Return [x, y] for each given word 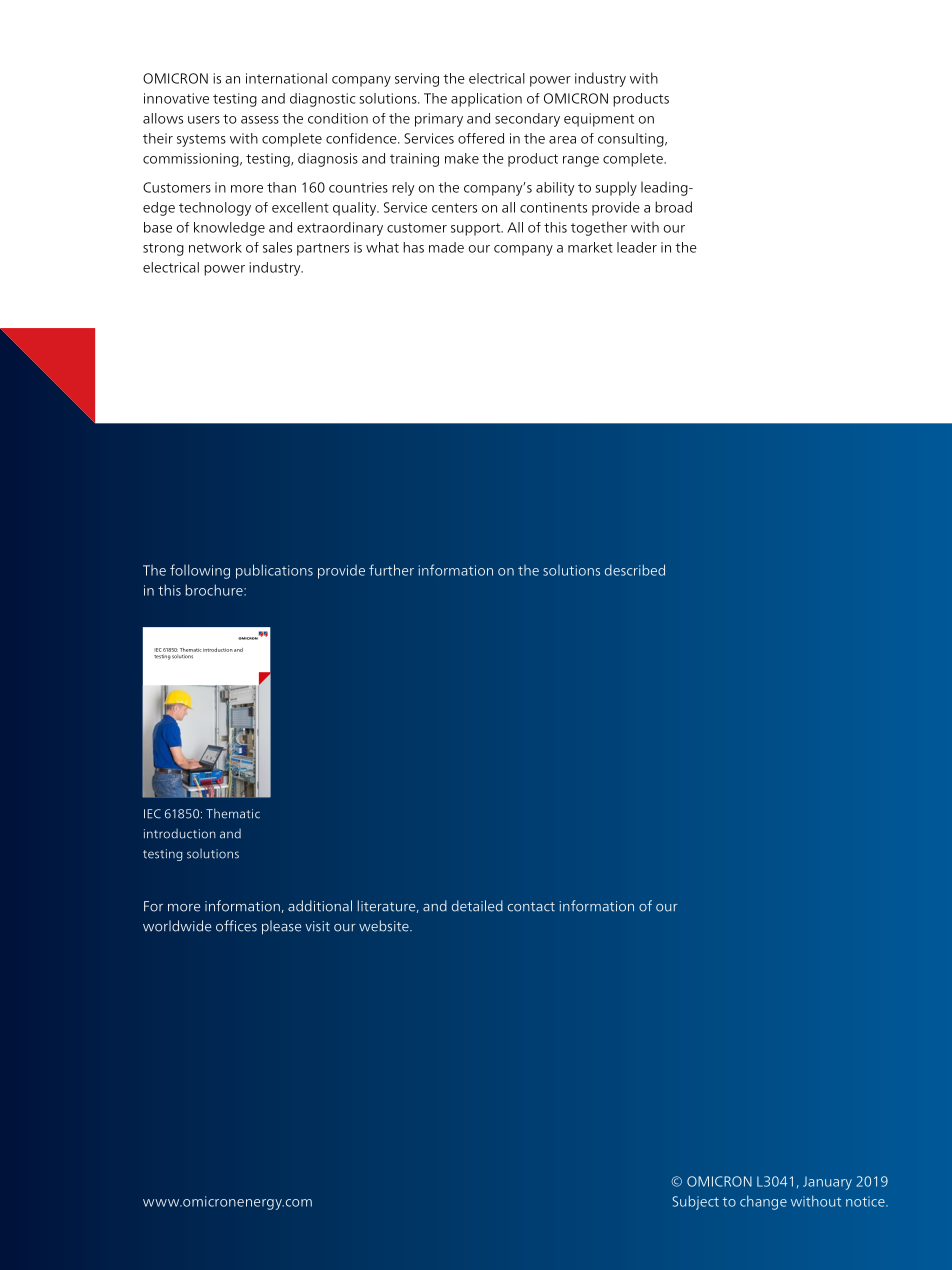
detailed [477, 906]
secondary [527, 120]
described [635, 570]
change [763, 1202]
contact [531, 907]
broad [673, 207]
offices [236, 926]
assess [260, 120]
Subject [695, 1202]
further [391, 570]
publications [274, 571]
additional [320, 906]
